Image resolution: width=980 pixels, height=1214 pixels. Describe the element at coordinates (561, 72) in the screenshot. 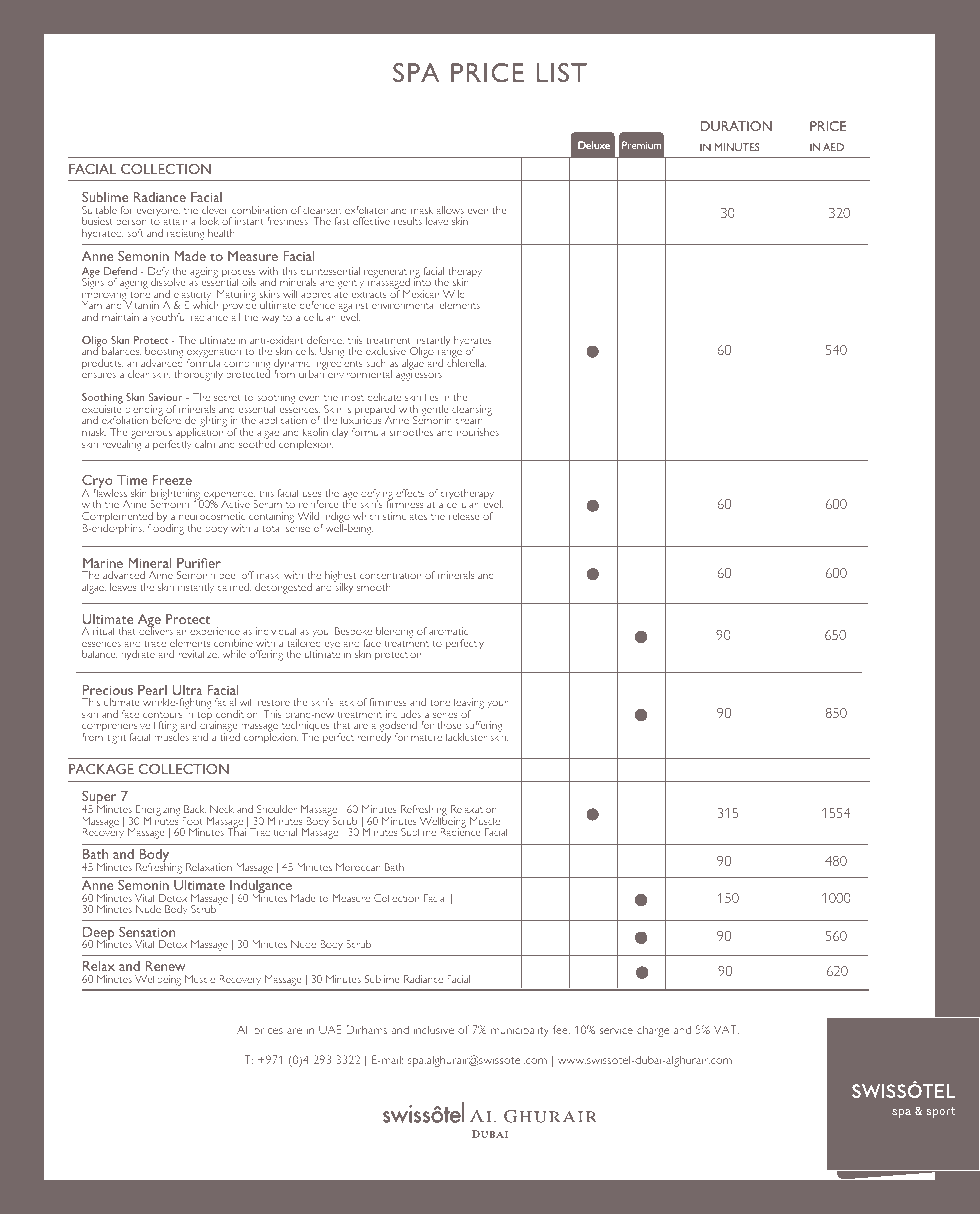

I see `LIST` at that location.
